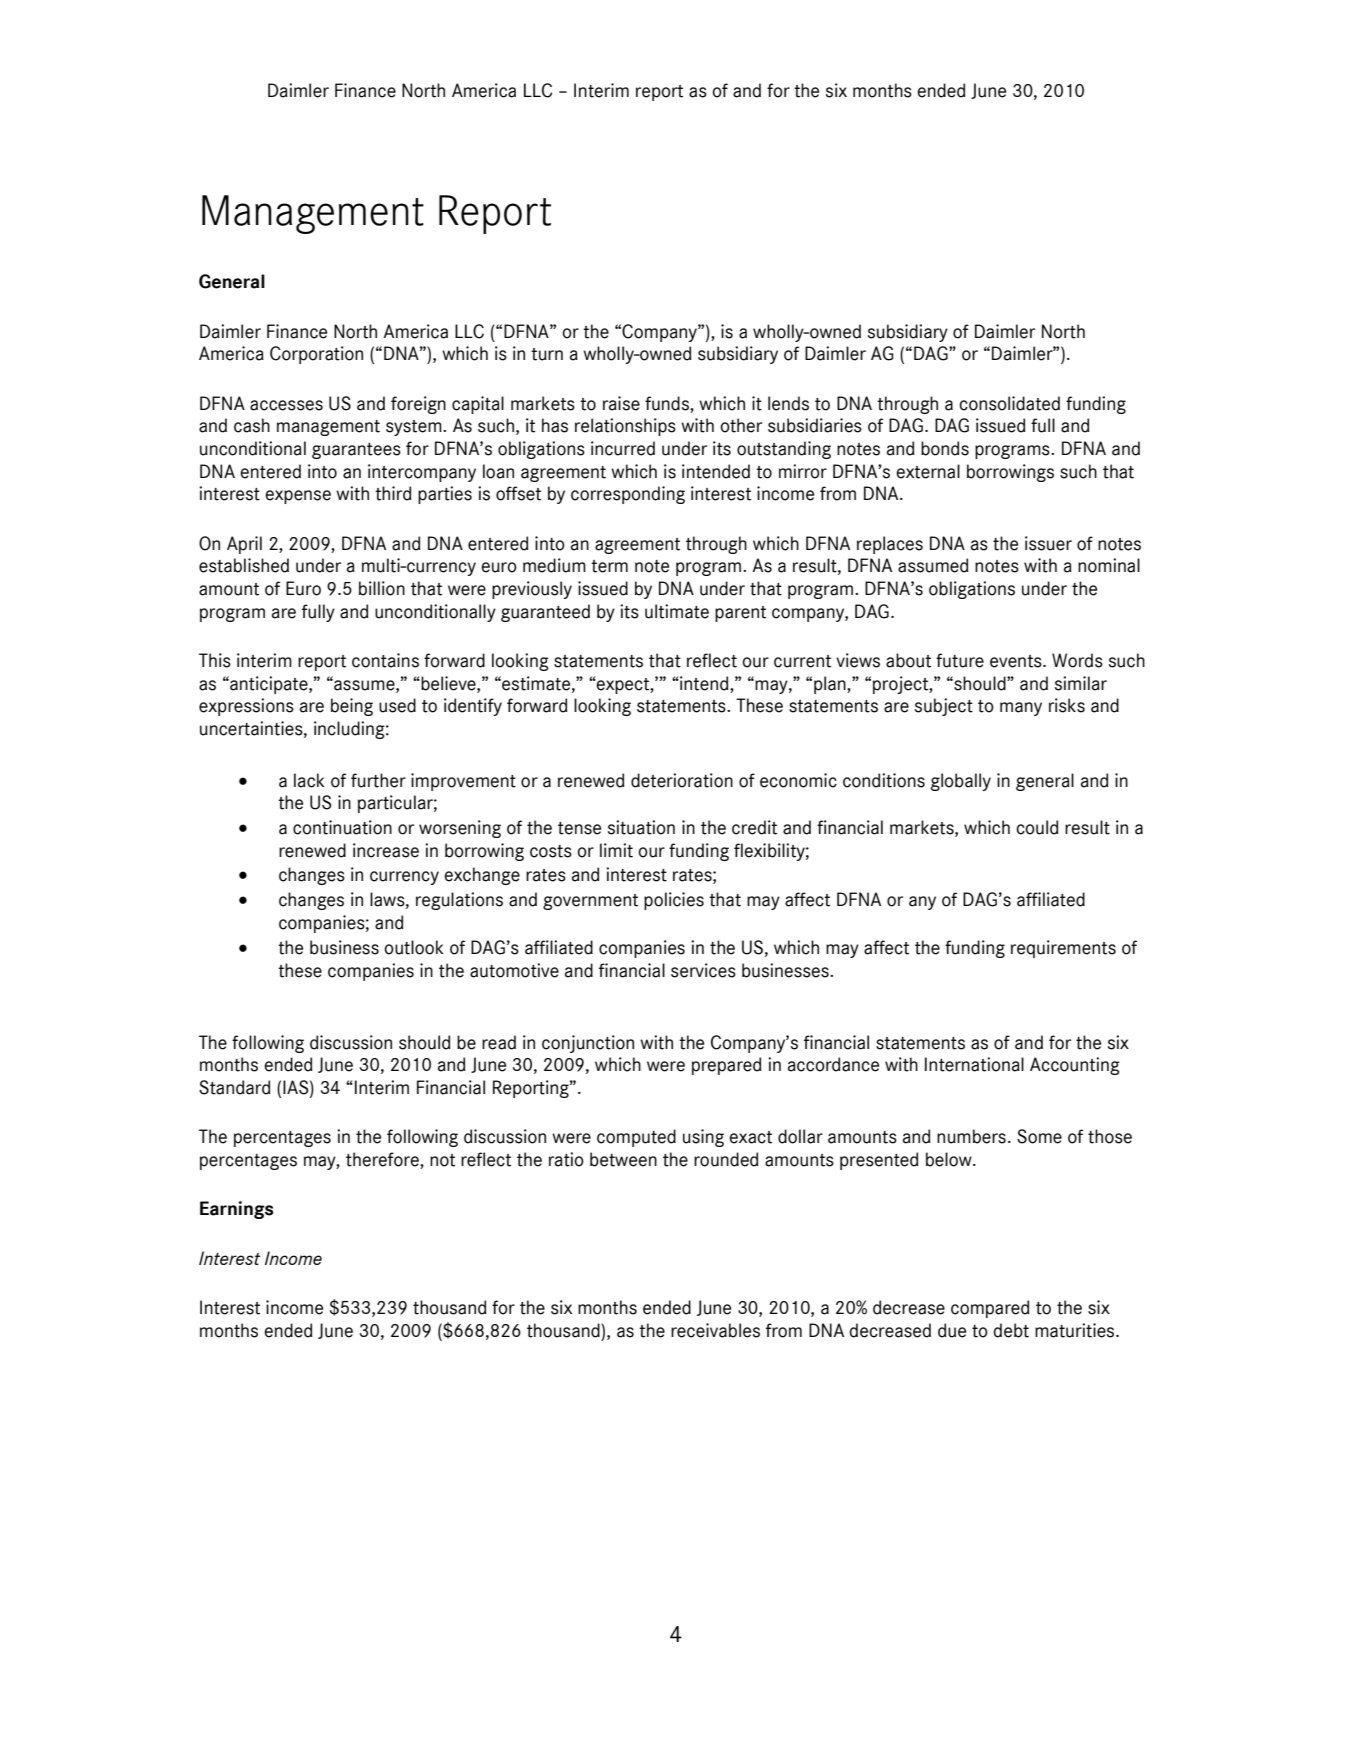 The image size is (1352, 1750). I want to click on consolidated, so click(1009, 403).
